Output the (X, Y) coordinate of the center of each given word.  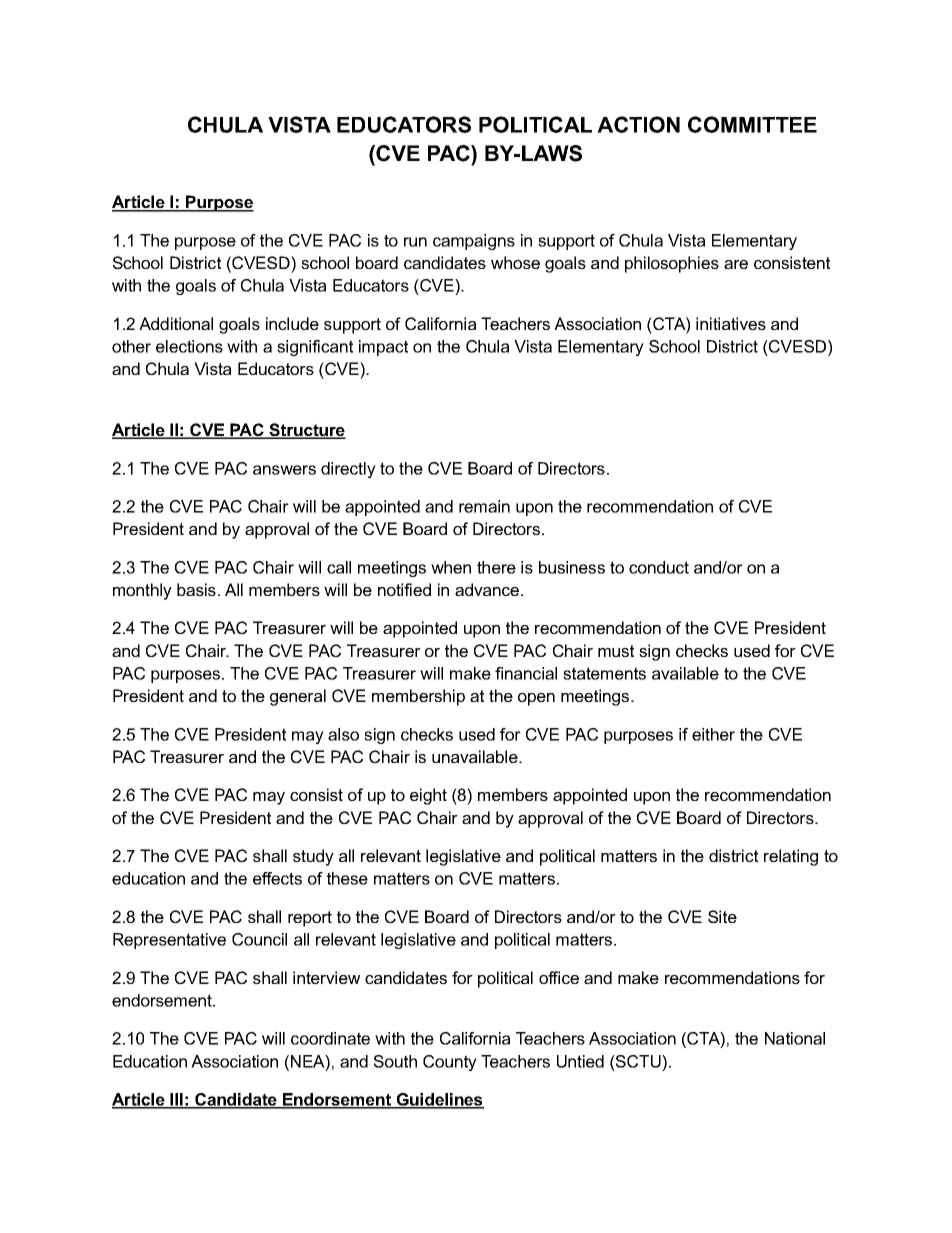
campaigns (474, 242)
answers (284, 470)
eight (428, 796)
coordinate (330, 1038)
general (298, 697)
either (713, 734)
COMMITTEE (752, 124)
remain (484, 506)
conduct (659, 567)
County (450, 1063)
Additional (176, 323)
